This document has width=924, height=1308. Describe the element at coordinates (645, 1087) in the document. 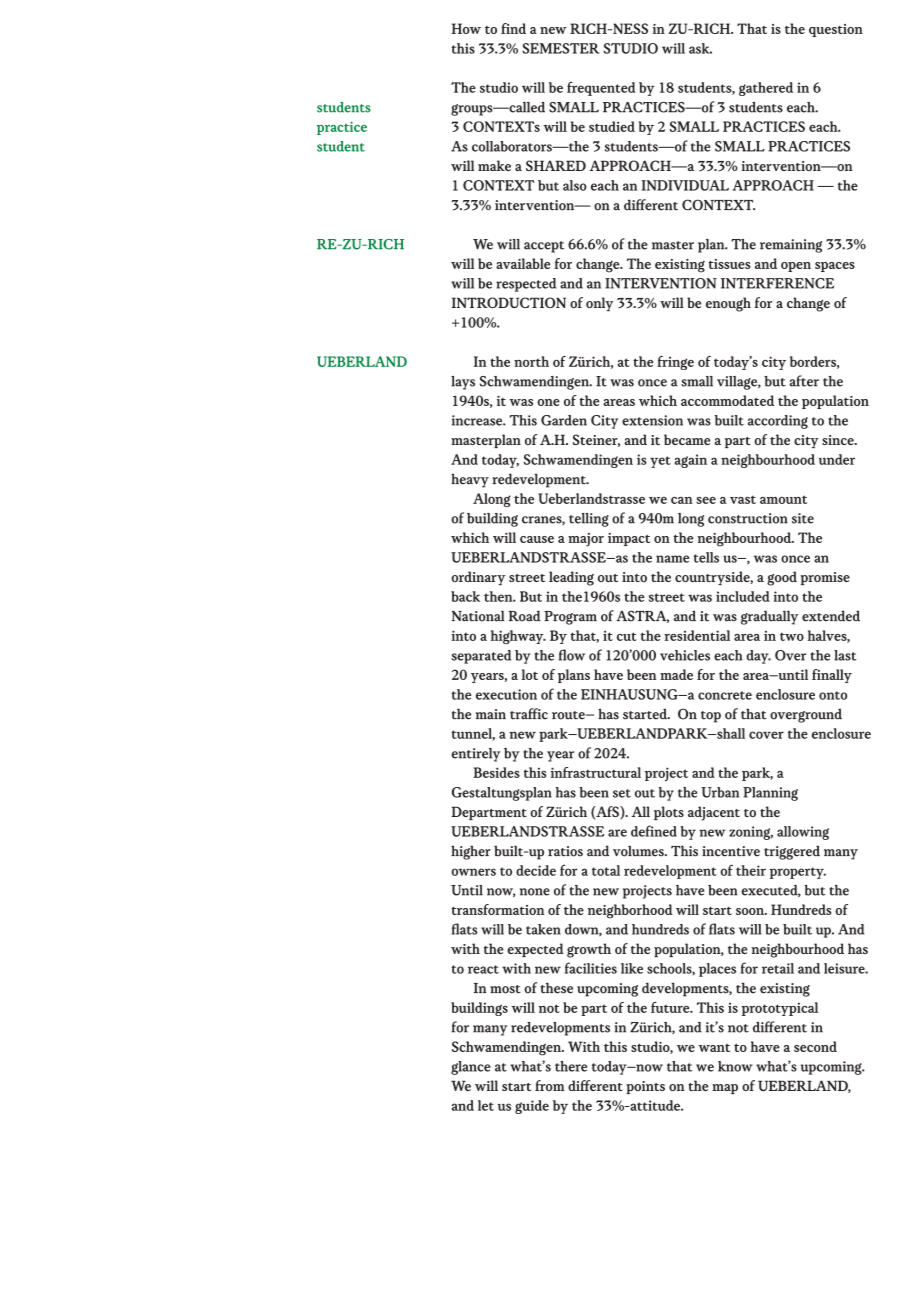

I see `points` at that location.
